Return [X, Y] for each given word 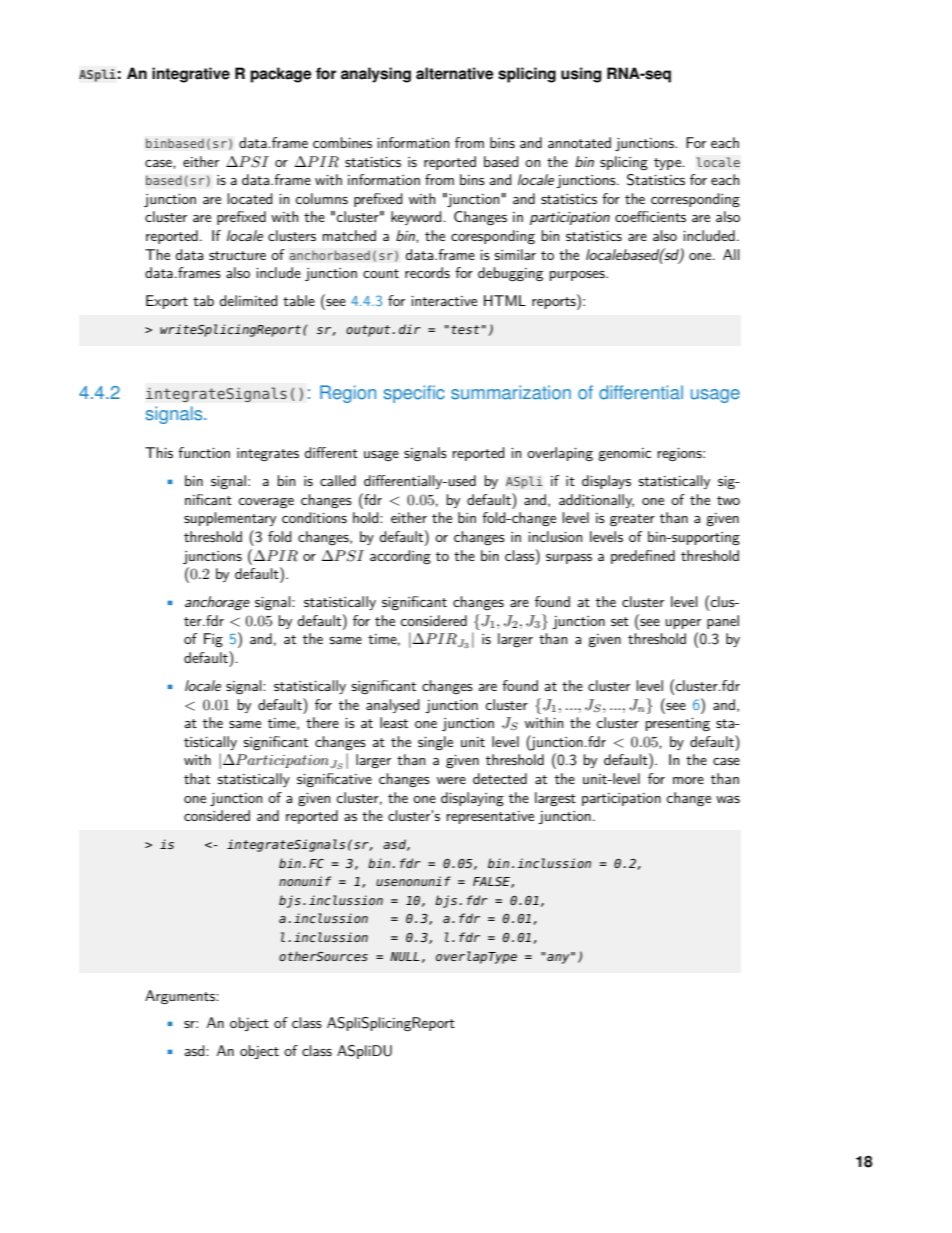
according [400, 557]
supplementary [230, 519]
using [581, 75]
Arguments [181, 997]
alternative [455, 73]
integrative [191, 75]
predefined [643, 557]
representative [490, 817]
